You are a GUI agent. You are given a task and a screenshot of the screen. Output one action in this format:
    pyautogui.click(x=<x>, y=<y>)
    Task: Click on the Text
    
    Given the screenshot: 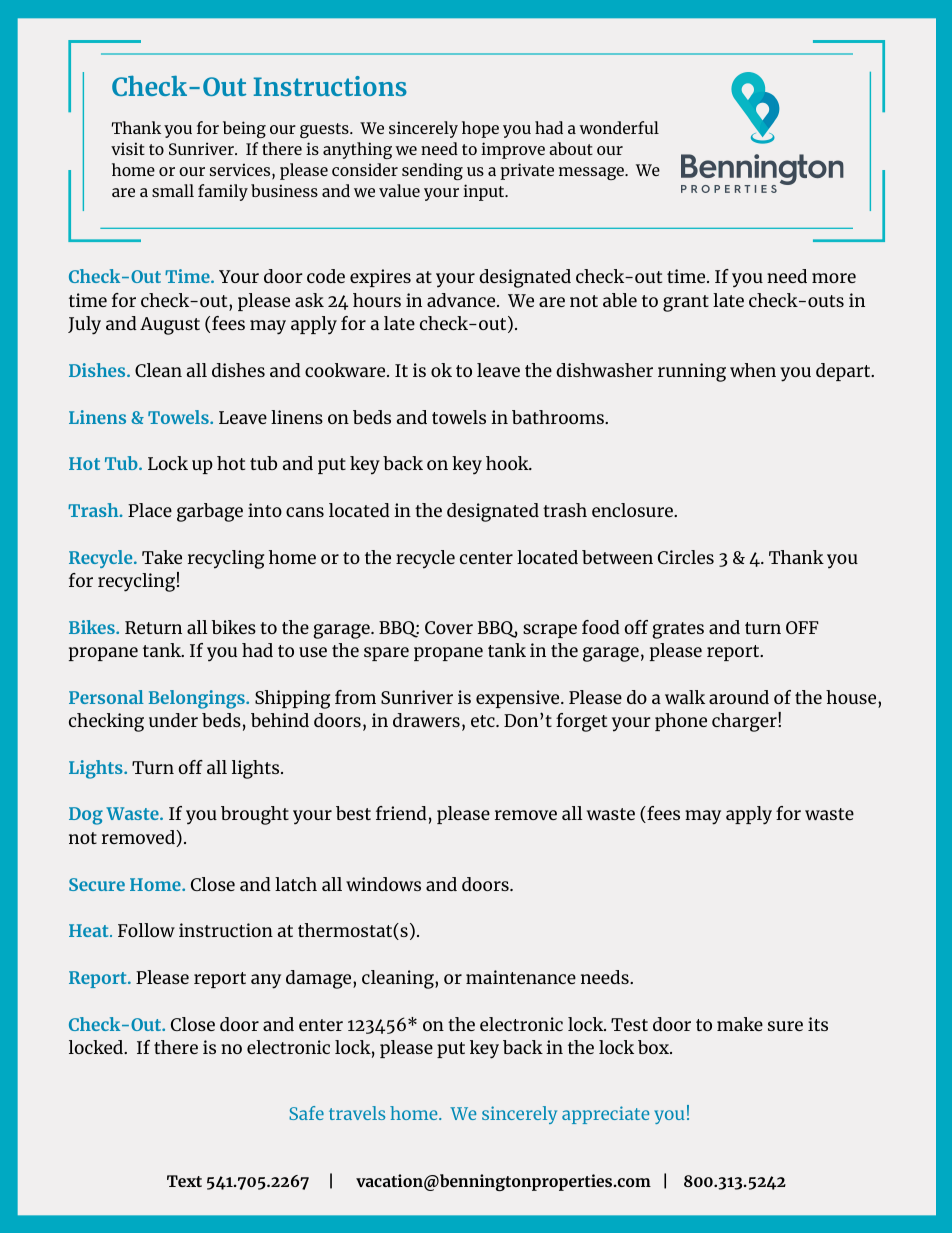 What is the action you would take?
    pyautogui.click(x=184, y=1181)
